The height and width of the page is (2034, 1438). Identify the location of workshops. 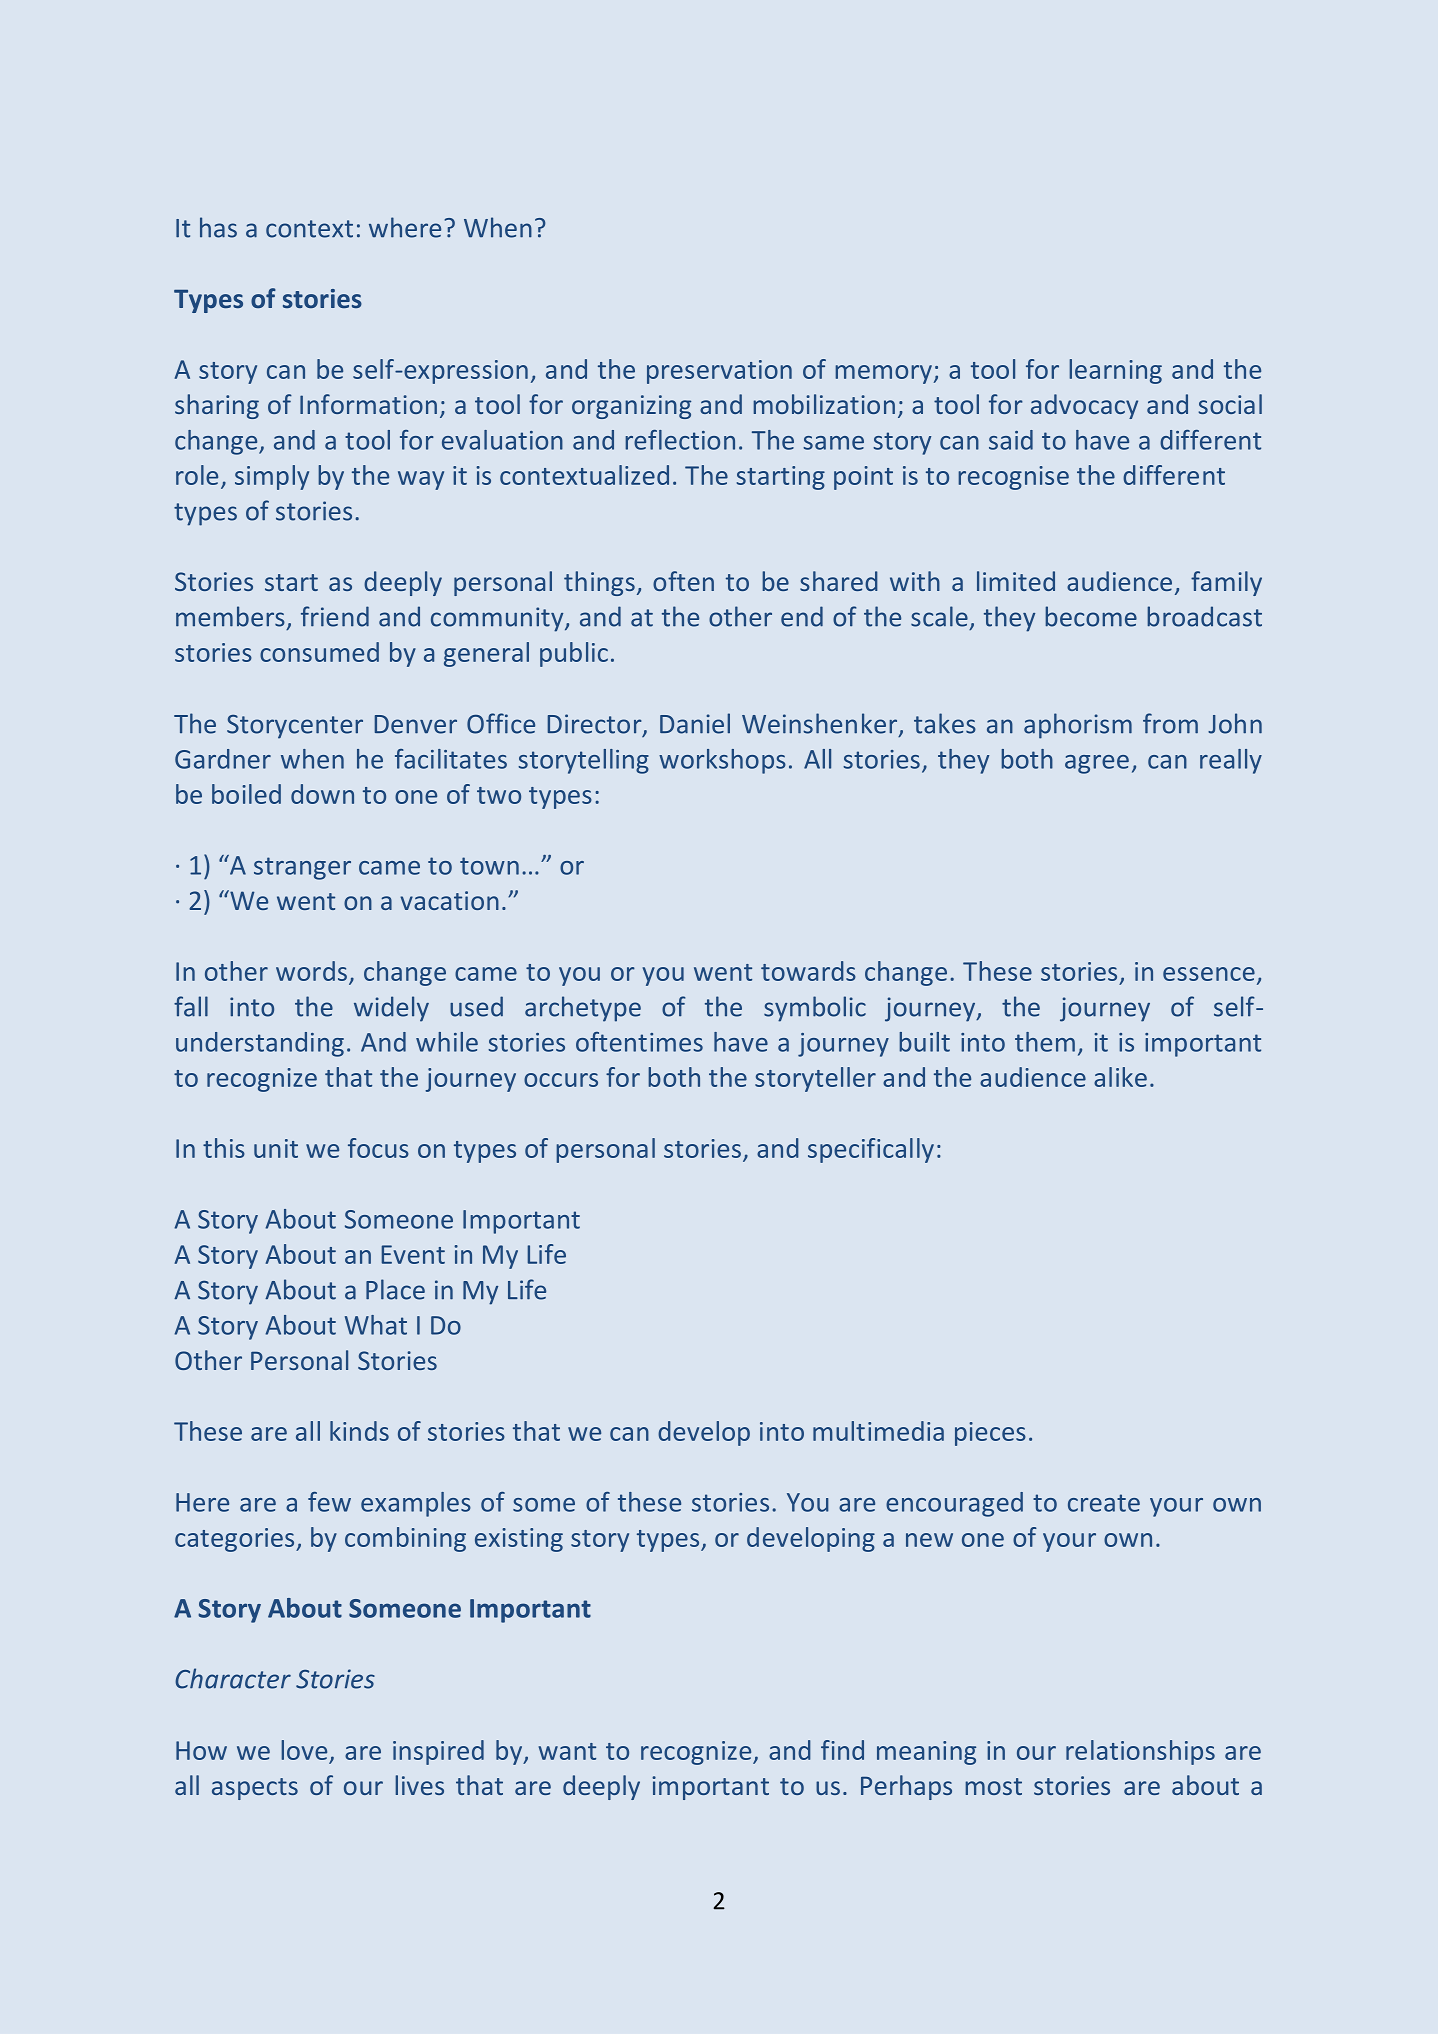
(722, 761).
